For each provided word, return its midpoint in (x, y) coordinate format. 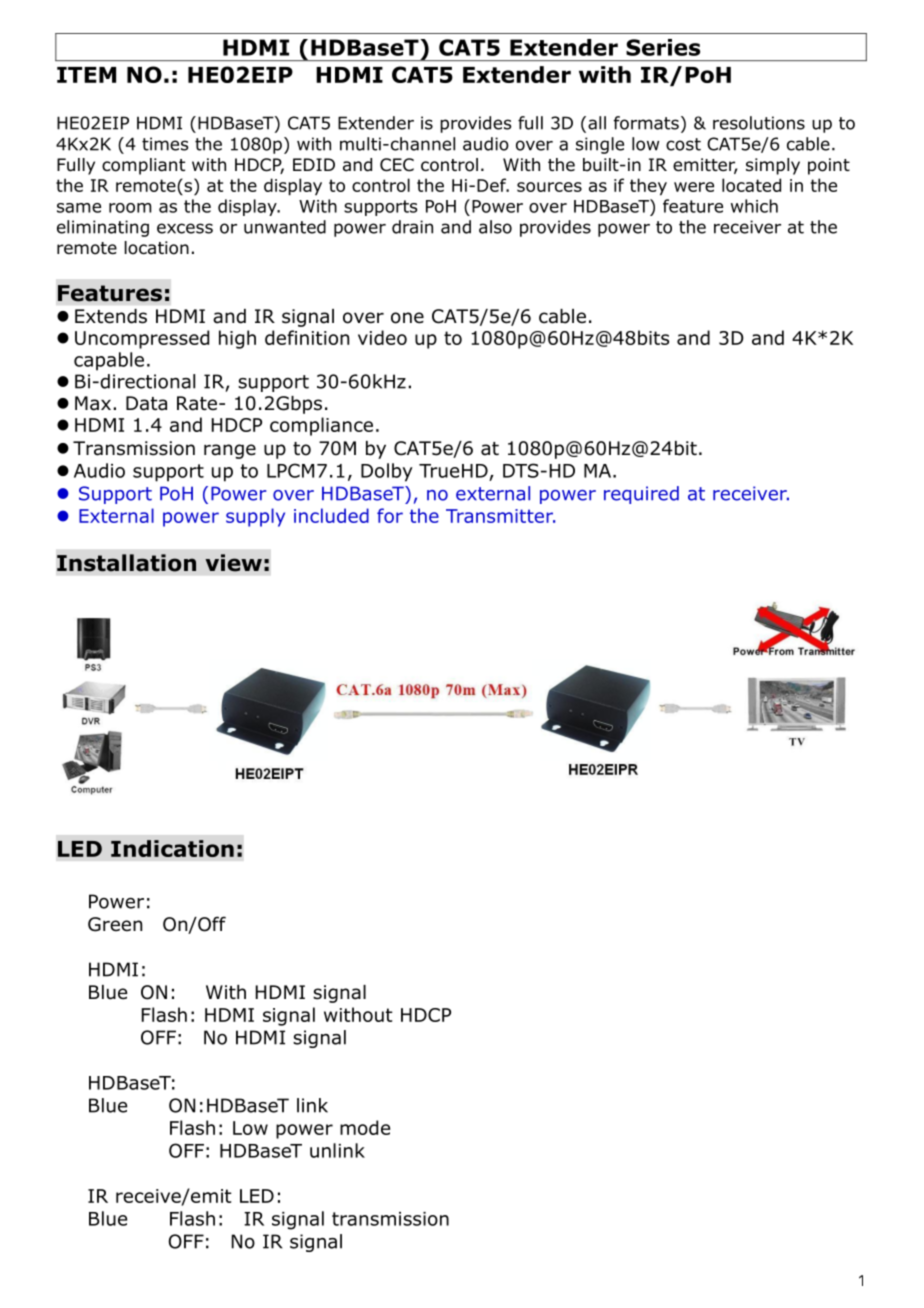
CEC (397, 165)
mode (365, 1127)
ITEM (86, 75)
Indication (172, 848)
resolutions (759, 123)
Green (115, 924)
